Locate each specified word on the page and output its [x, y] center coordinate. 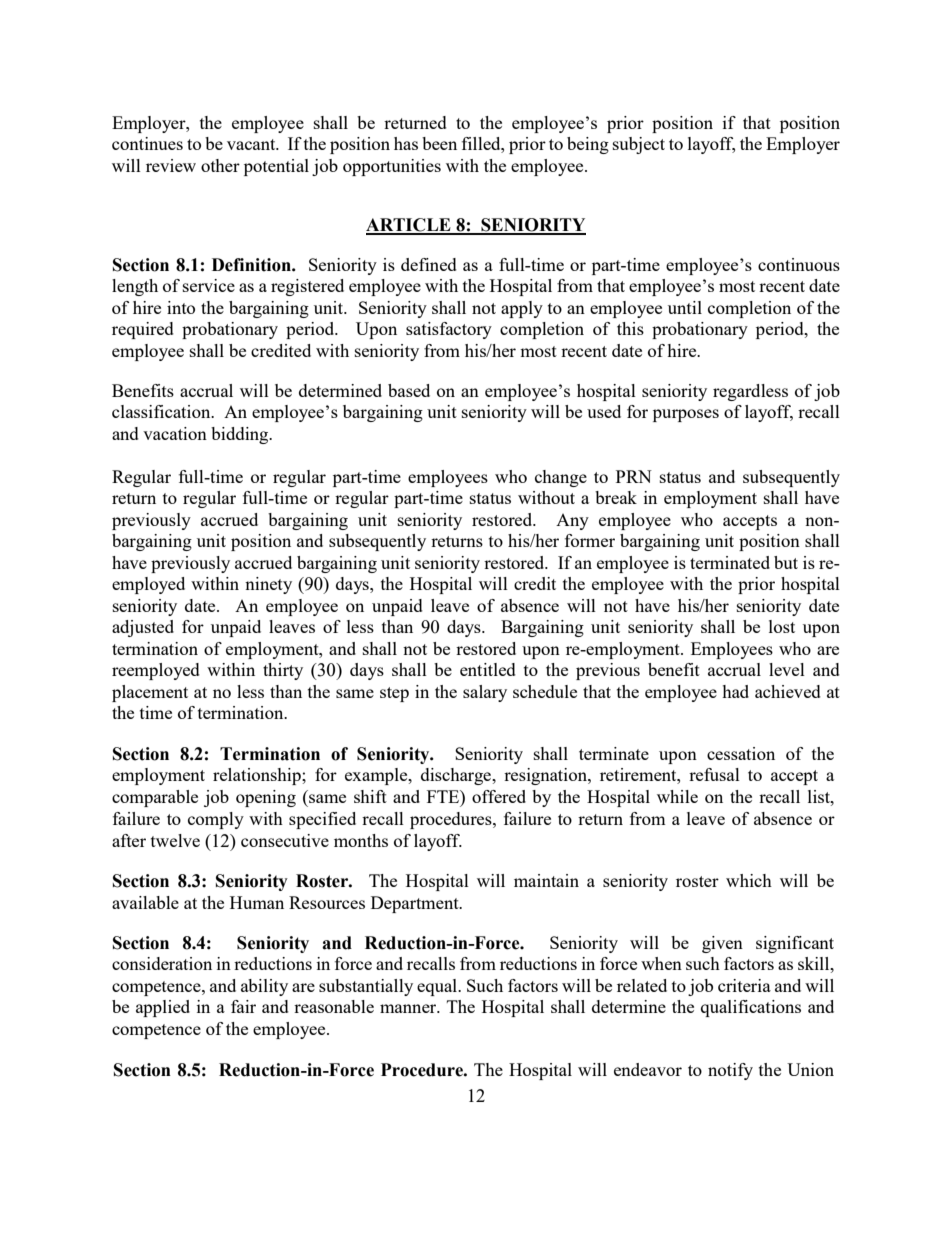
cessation [741, 753]
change [561, 478]
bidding [241, 435]
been [439, 143]
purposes [686, 415]
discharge [457, 776]
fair [243, 1006]
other [220, 165]
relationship [258, 776]
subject [639, 145]
